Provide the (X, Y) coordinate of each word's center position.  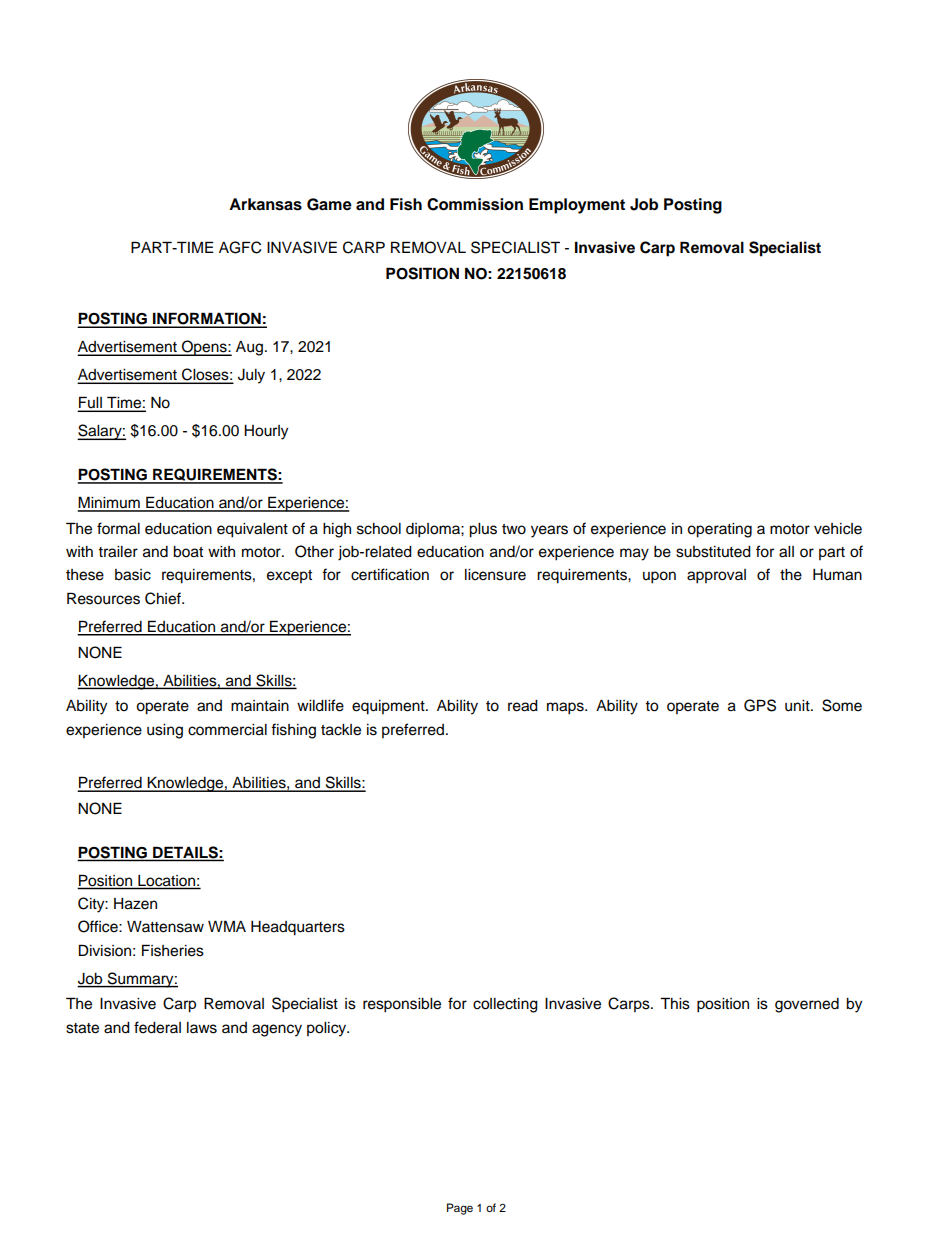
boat (188, 552)
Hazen (135, 904)
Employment (577, 206)
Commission (475, 204)
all (786, 552)
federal (157, 1027)
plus (483, 530)
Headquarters (298, 928)
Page (460, 1209)
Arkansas (265, 204)
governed (807, 1005)
